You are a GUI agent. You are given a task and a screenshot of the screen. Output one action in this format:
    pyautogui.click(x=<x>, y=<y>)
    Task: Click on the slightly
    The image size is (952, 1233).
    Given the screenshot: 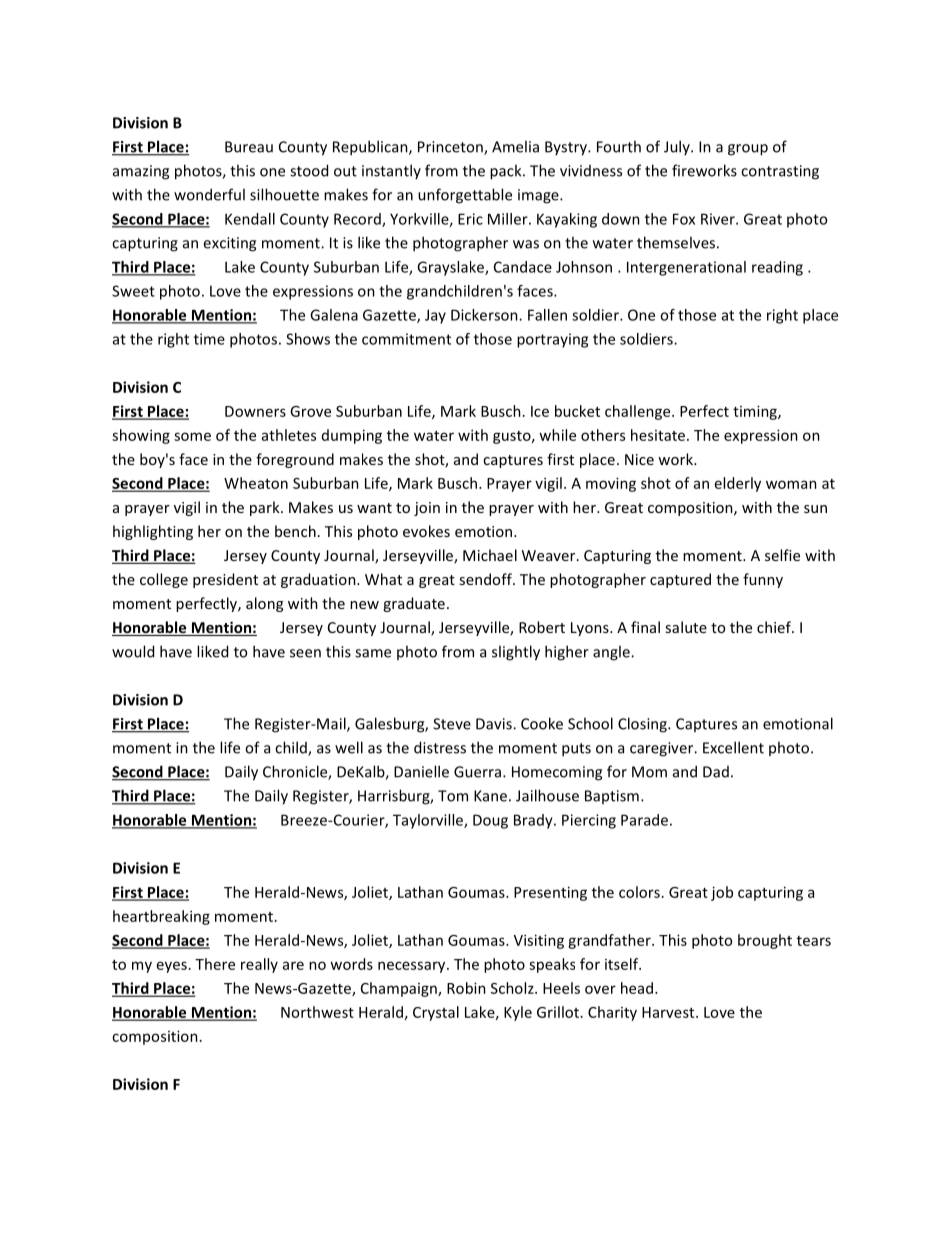 What is the action you would take?
    pyautogui.click(x=516, y=653)
